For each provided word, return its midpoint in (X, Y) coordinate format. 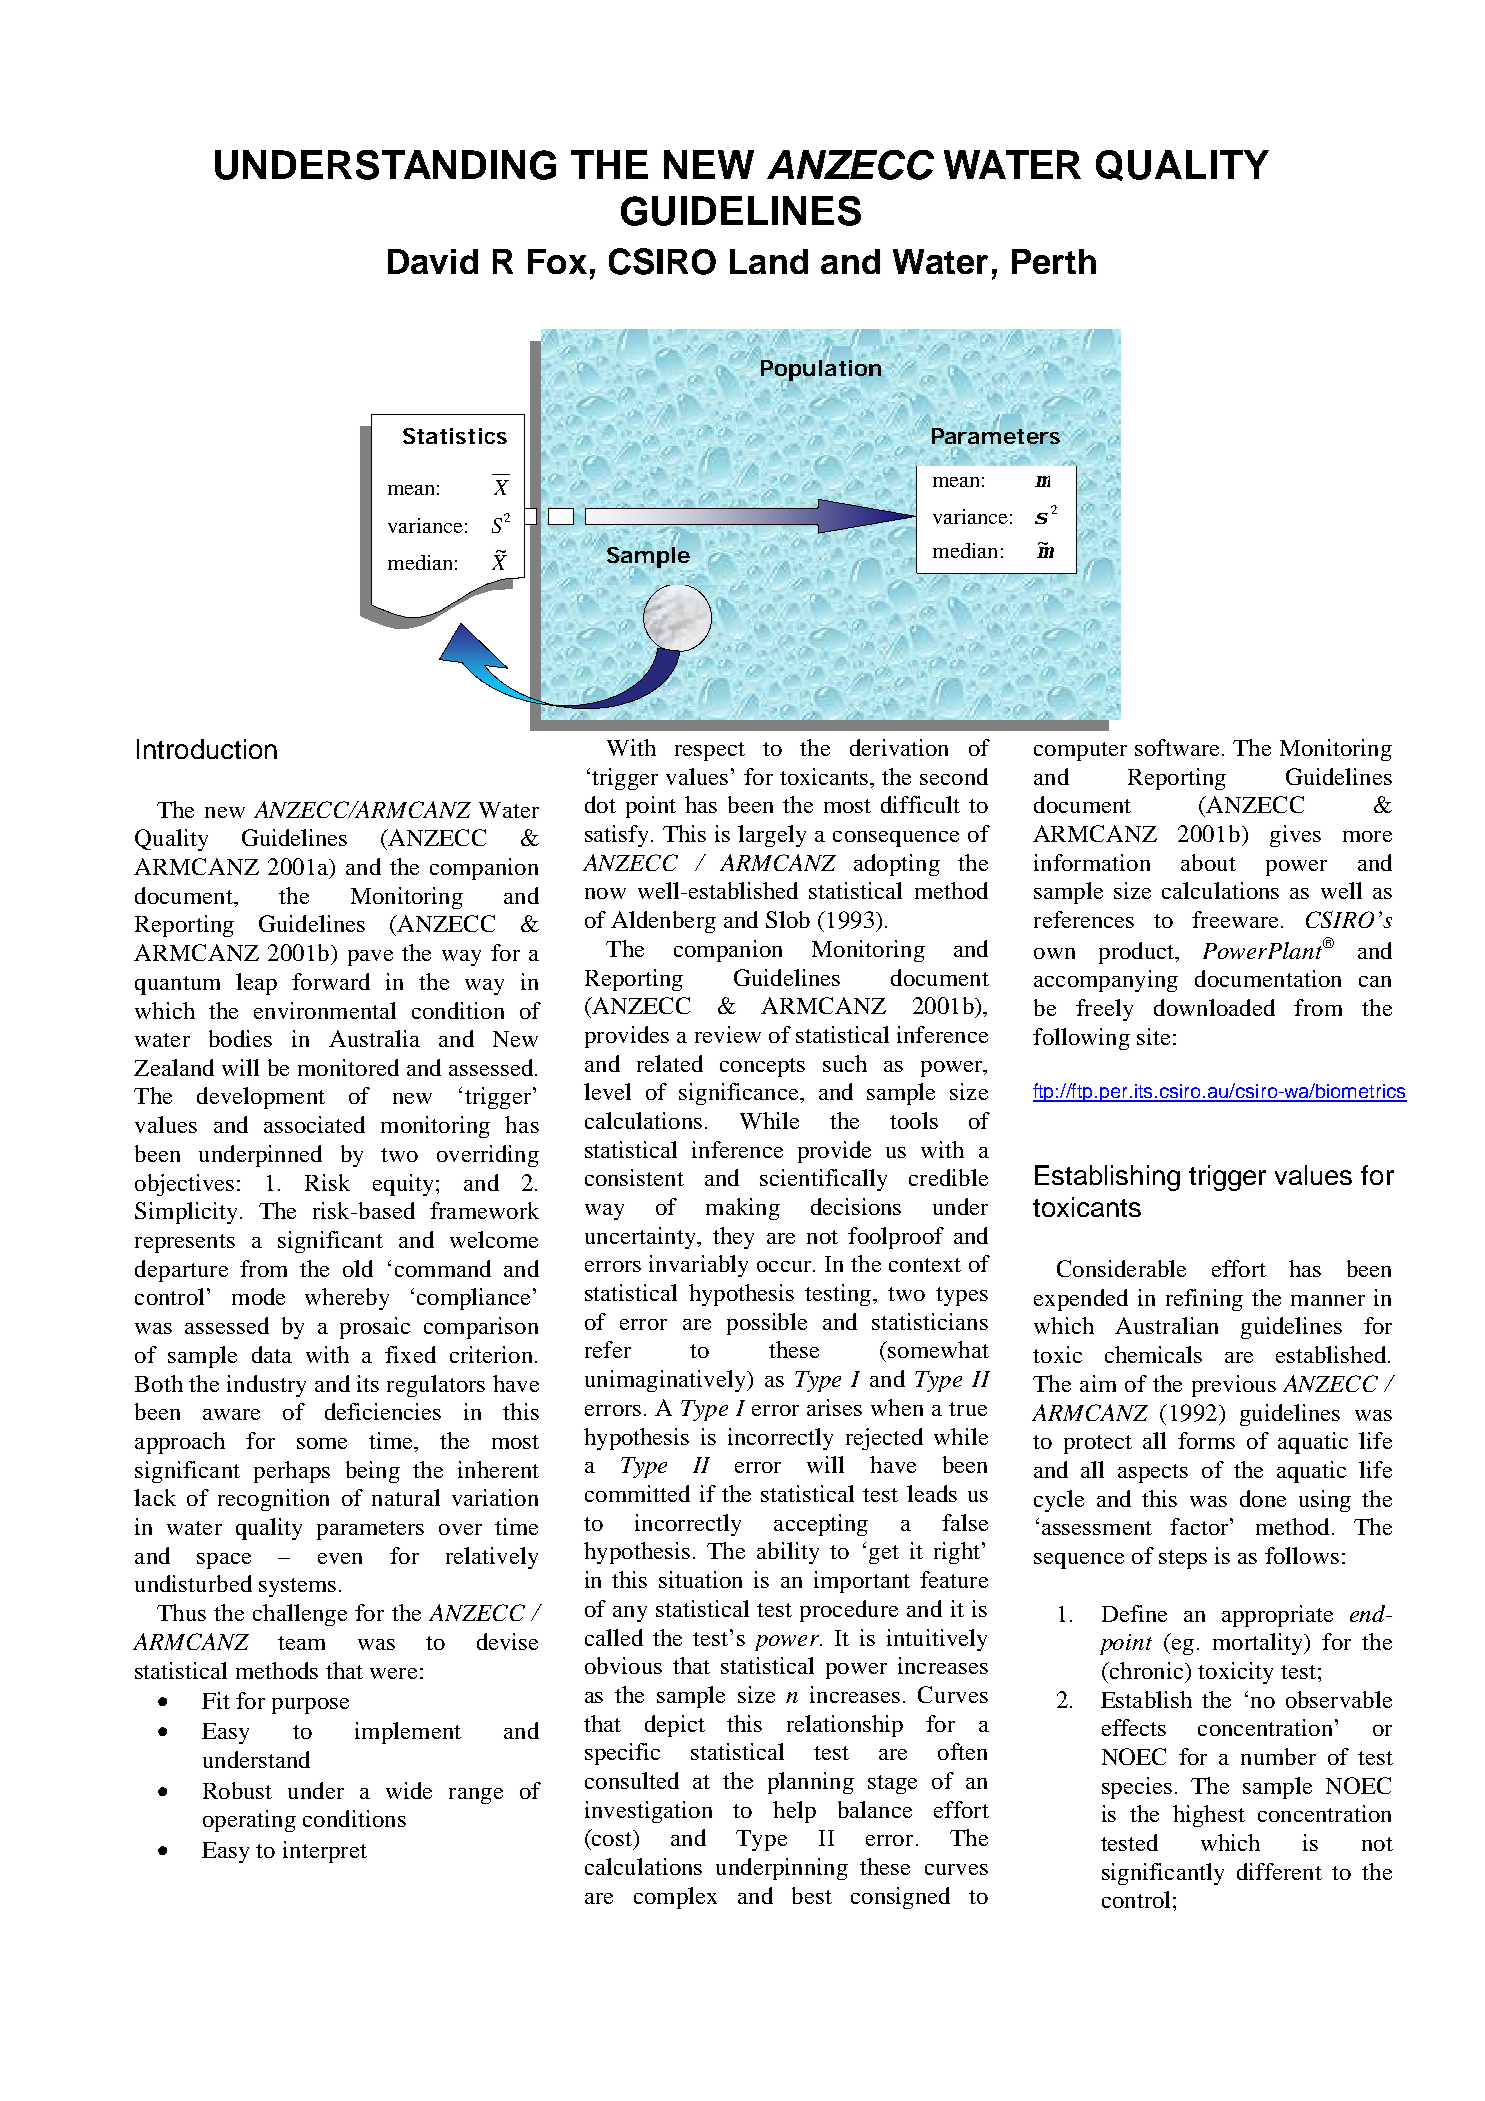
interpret (325, 1852)
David (433, 261)
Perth (1054, 261)
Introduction (207, 749)
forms (1206, 1440)
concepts (762, 1067)
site (1153, 1036)
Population (821, 372)
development (261, 1098)
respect (710, 751)
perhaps (292, 1472)
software (1177, 747)
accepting (821, 1525)
